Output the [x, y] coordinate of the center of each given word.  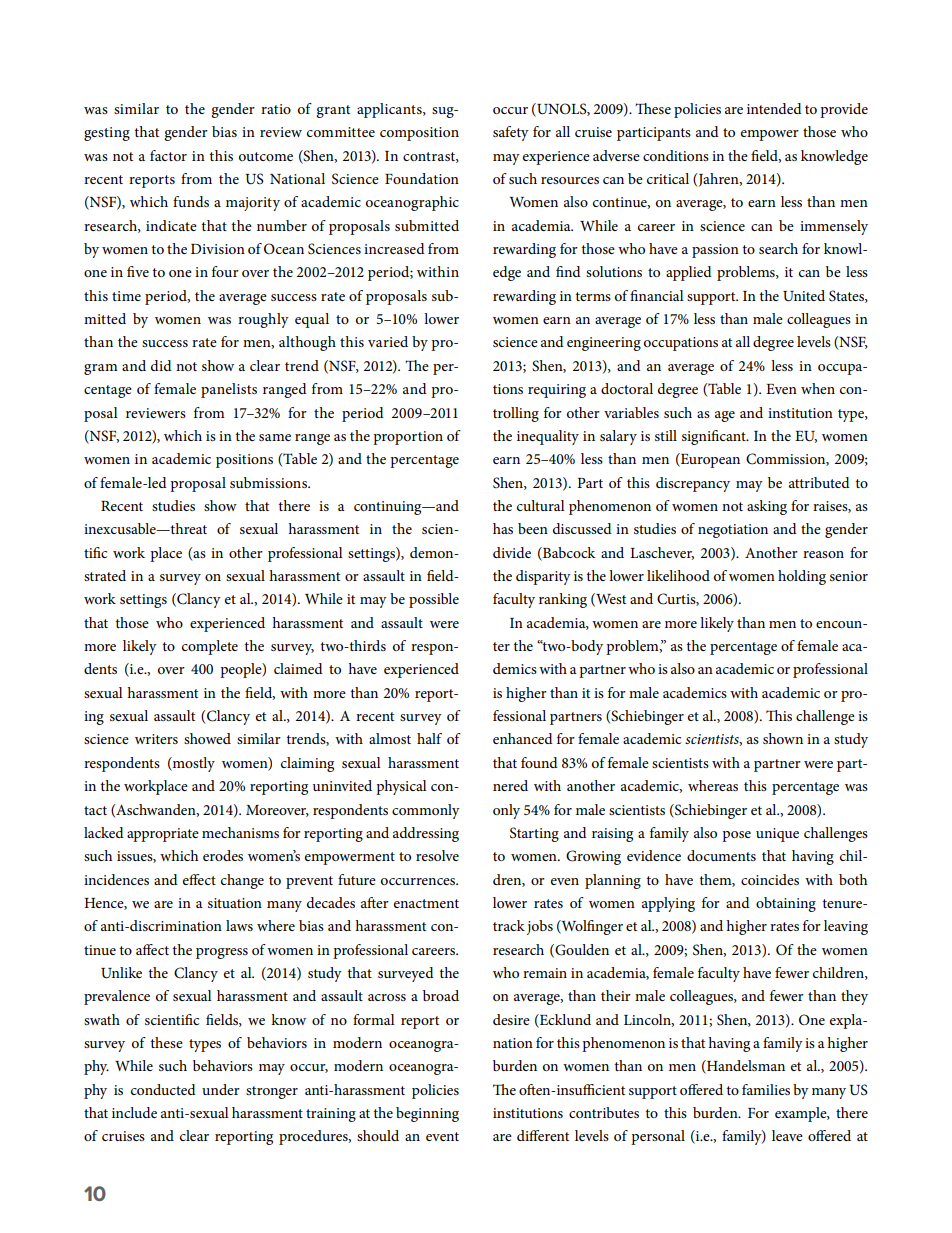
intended [774, 108]
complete [210, 647]
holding [802, 577]
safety [511, 133]
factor [168, 155]
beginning [427, 1114]
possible [434, 600]
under [221, 1089]
